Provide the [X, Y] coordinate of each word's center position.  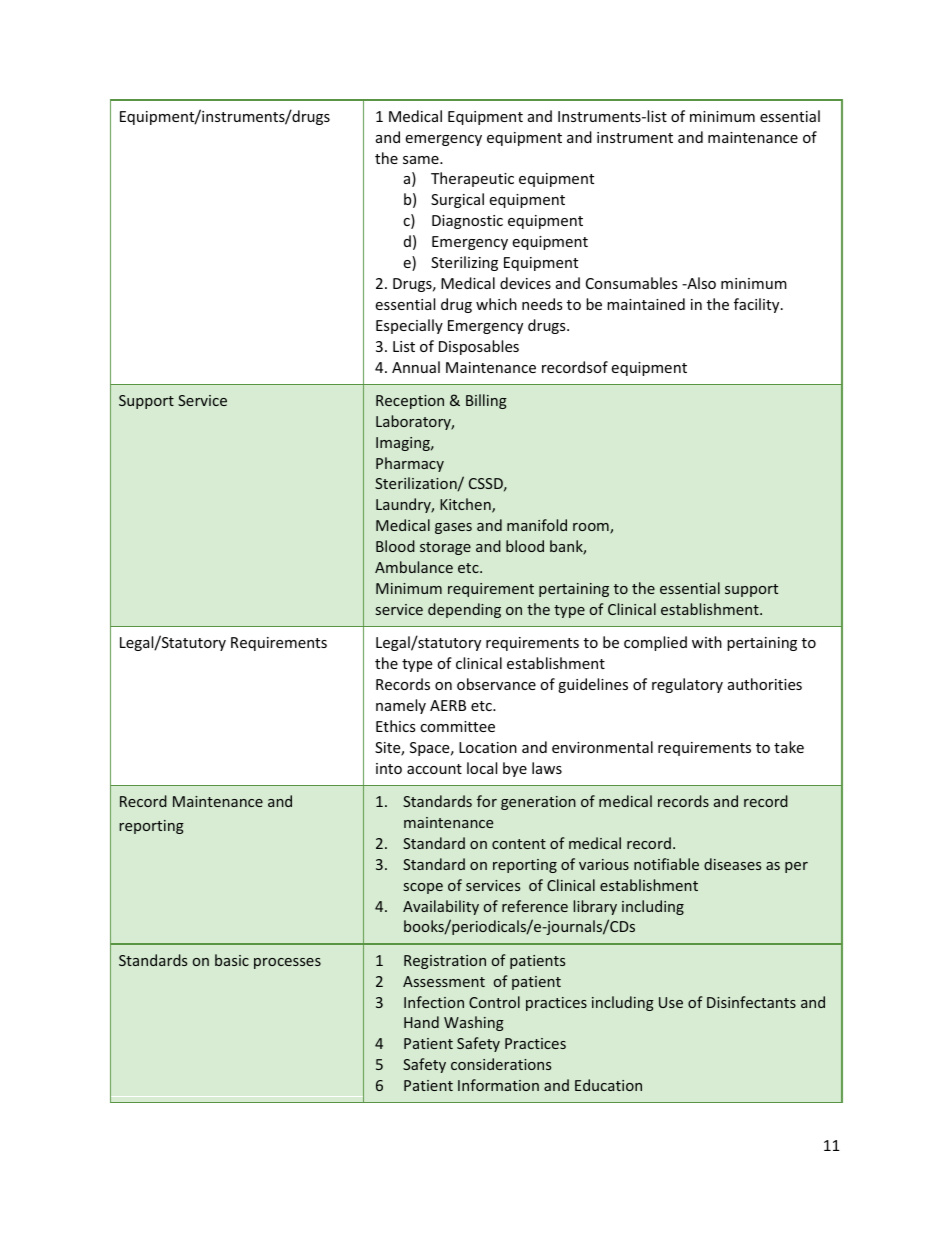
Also [700, 283]
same [422, 160]
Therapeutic [472, 179]
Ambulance [414, 567]
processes [287, 963]
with [707, 642]
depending [464, 610]
